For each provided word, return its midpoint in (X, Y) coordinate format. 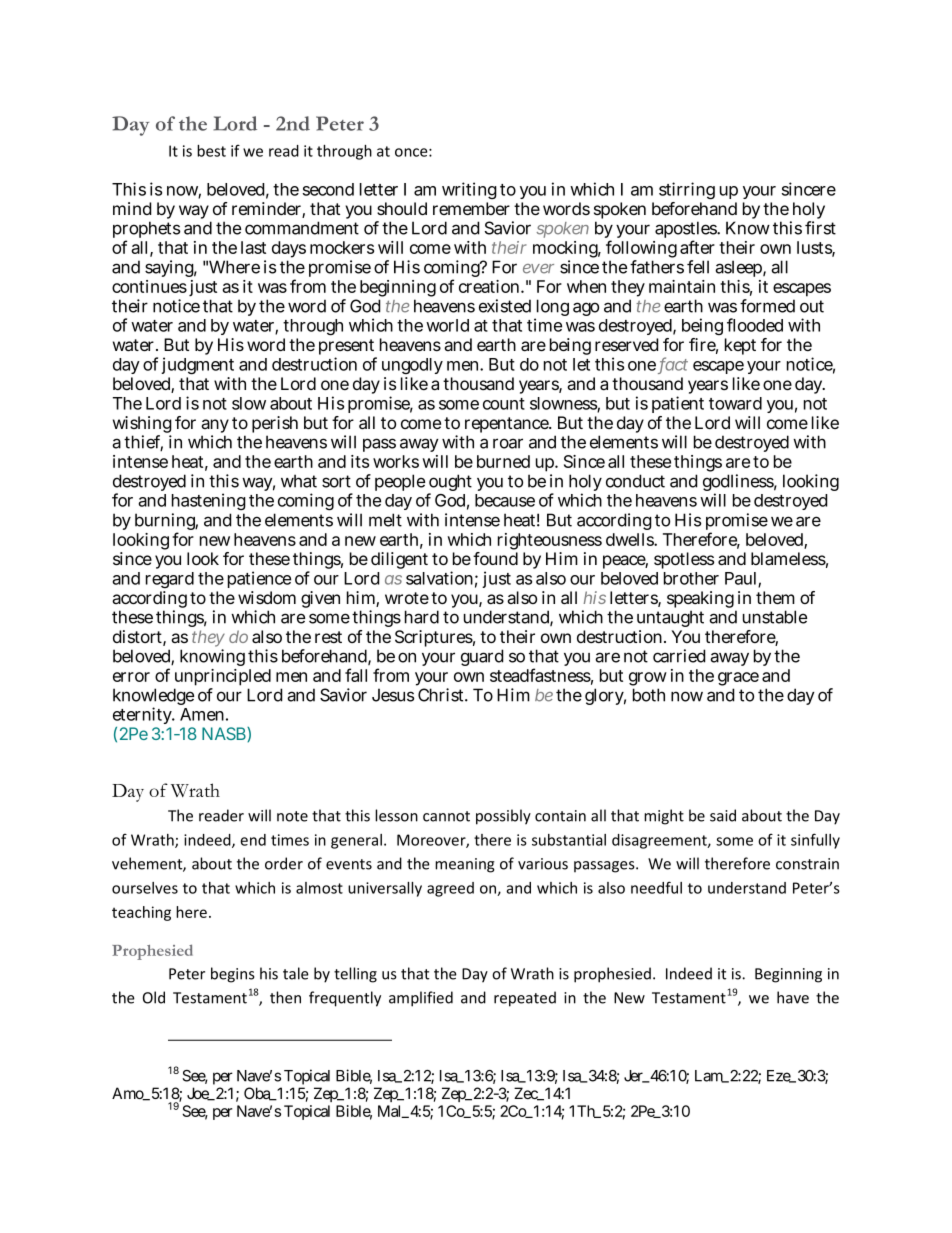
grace (738, 680)
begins (233, 975)
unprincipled (222, 679)
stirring (687, 191)
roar (508, 443)
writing (469, 190)
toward (735, 403)
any (215, 427)
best (211, 151)
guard (482, 657)
